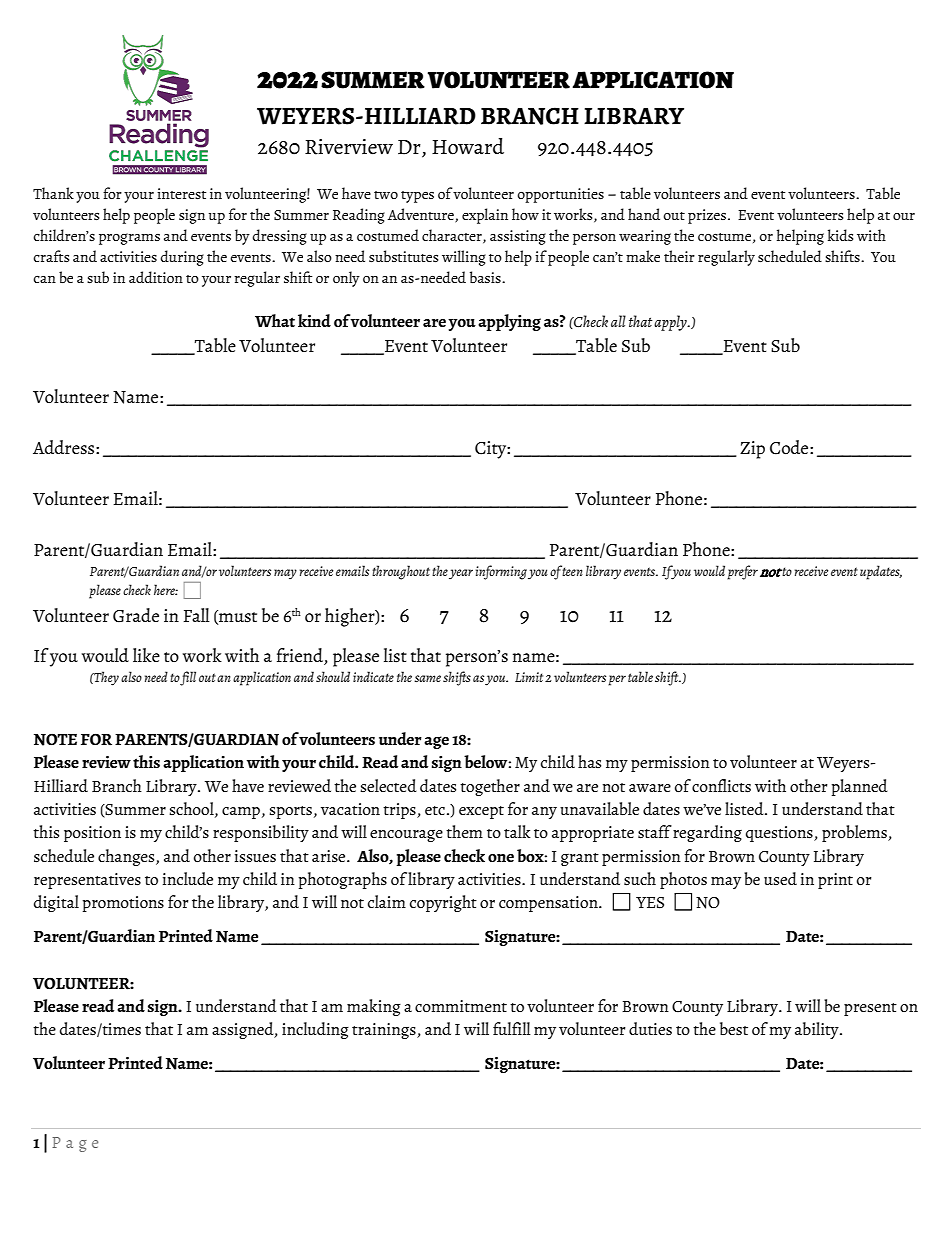 This document has height=1233, width=952. I want to click on best, so click(734, 1029).
